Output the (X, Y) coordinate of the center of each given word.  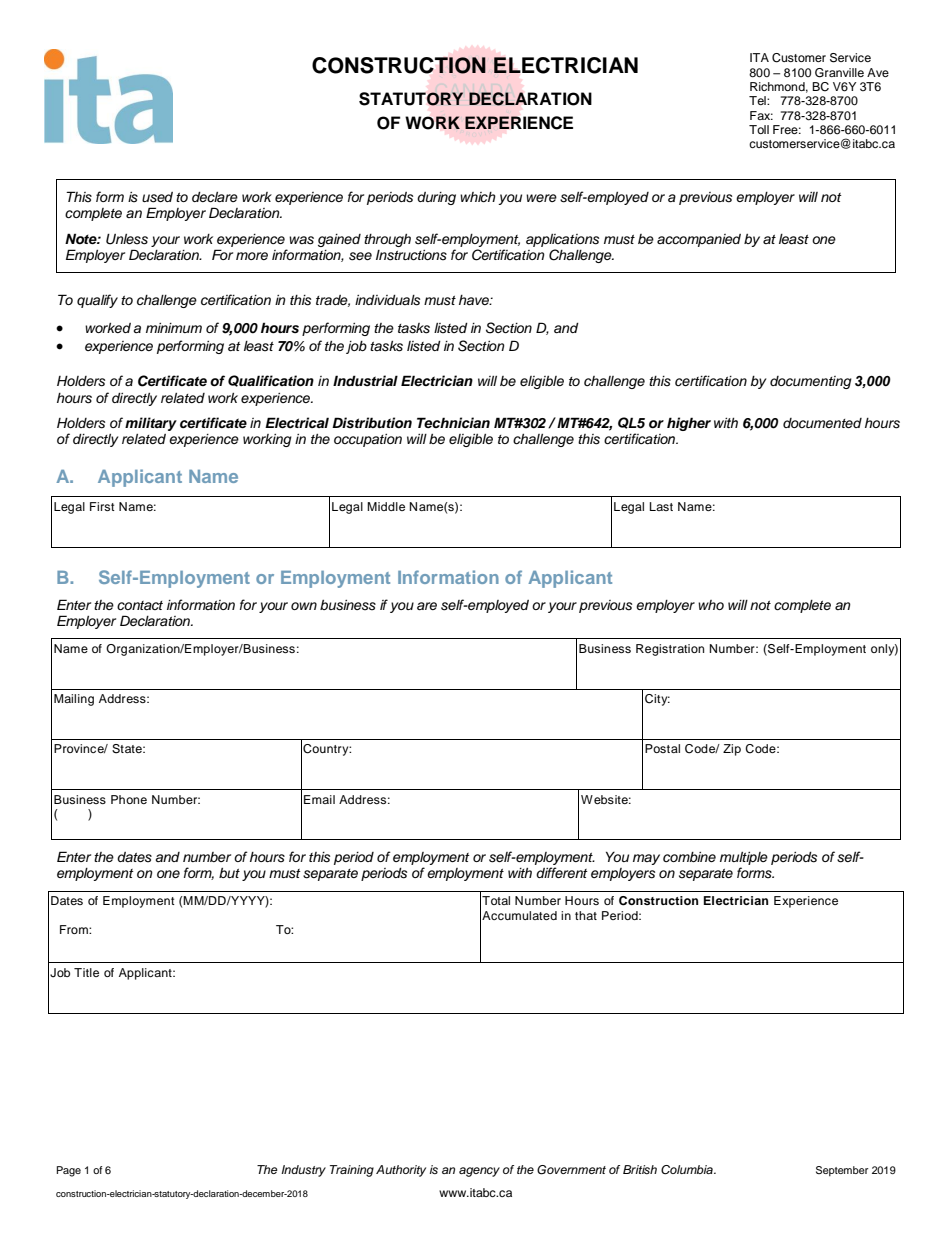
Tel (758, 100)
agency (479, 1172)
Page (69, 1171)
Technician (453, 422)
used (157, 197)
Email (319, 799)
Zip (732, 750)
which (478, 197)
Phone (129, 799)
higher (689, 424)
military (151, 424)
